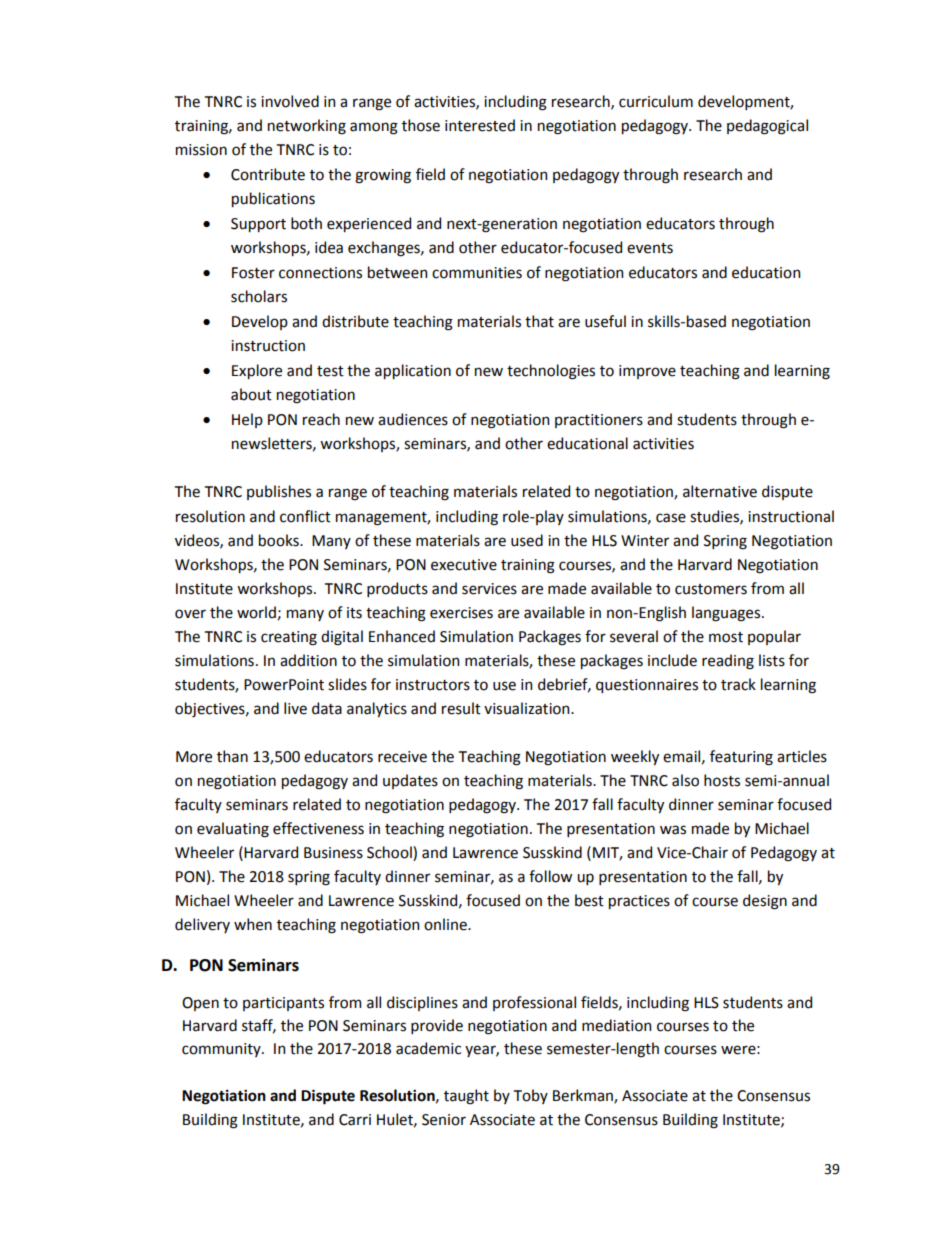  What do you see at coordinates (480, 125) in the screenshot?
I see `interested` at bounding box center [480, 125].
